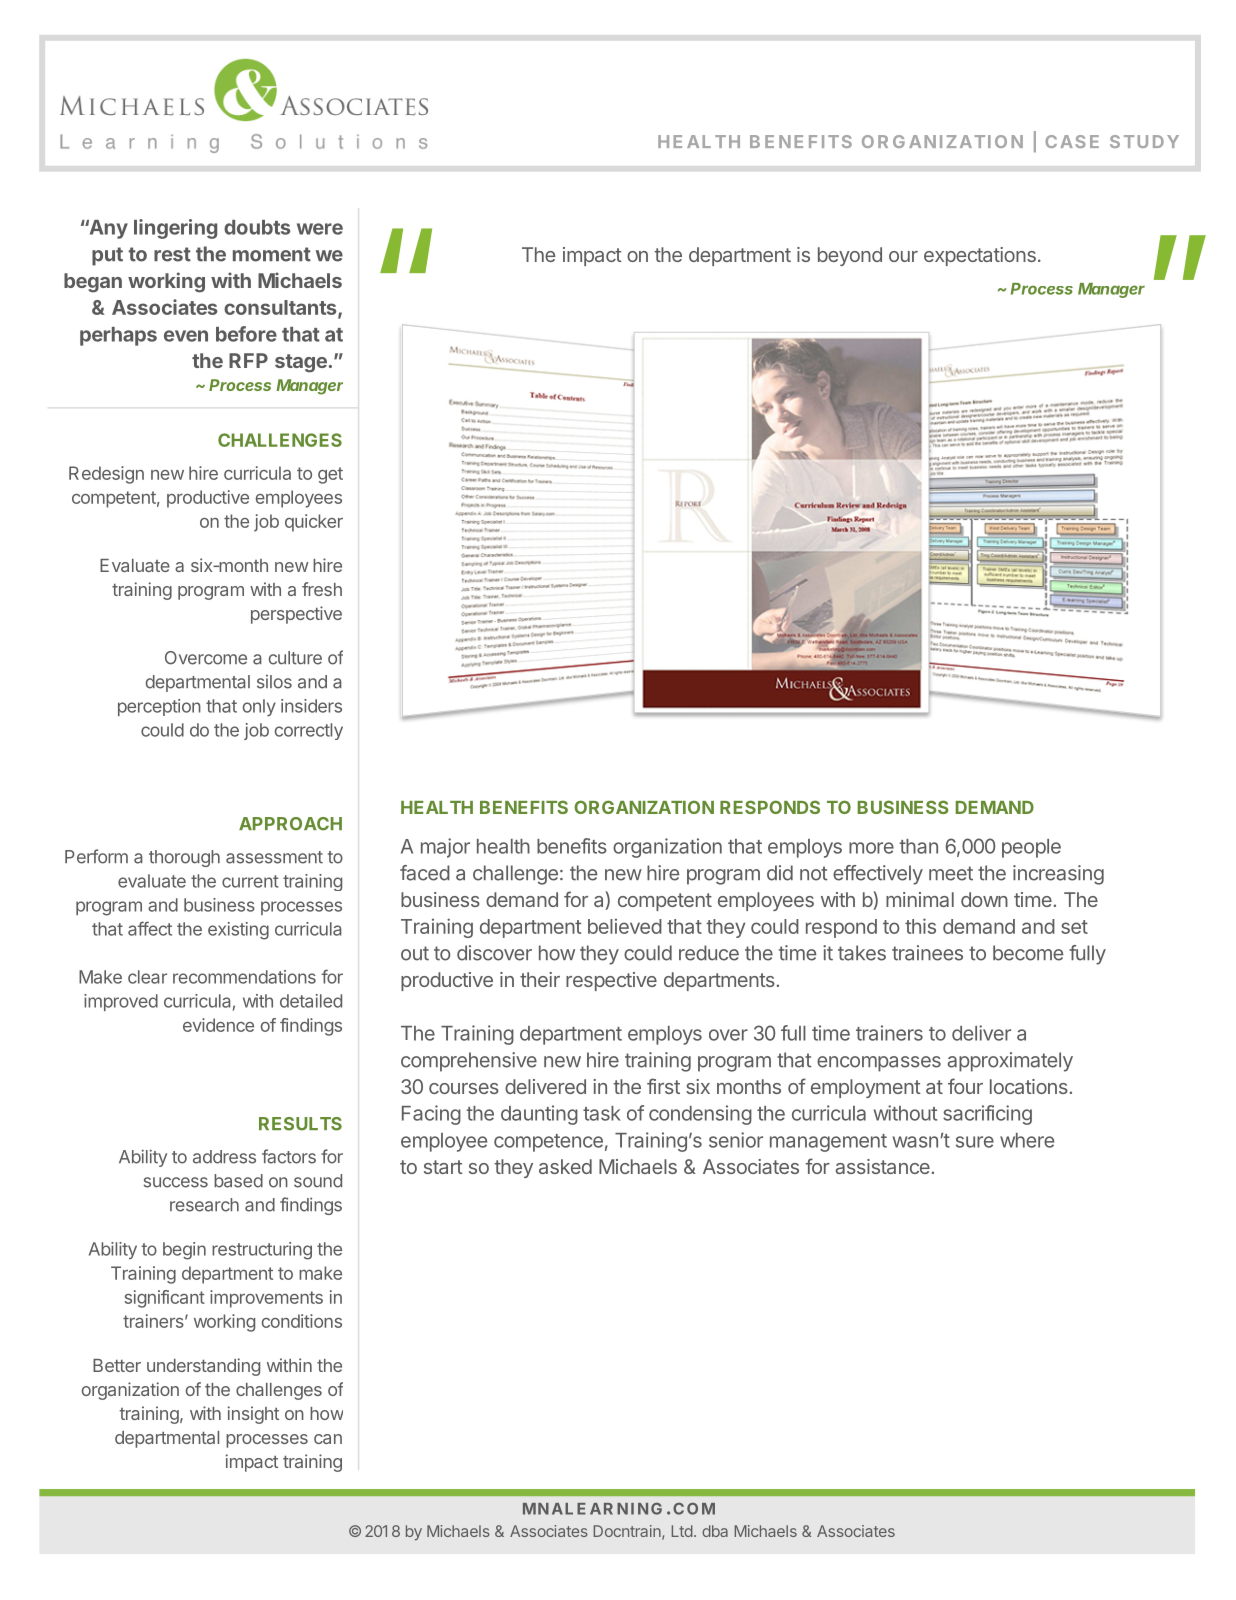 The image size is (1236, 1600). What do you see at coordinates (715, 1531) in the screenshot?
I see `dba` at bounding box center [715, 1531].
